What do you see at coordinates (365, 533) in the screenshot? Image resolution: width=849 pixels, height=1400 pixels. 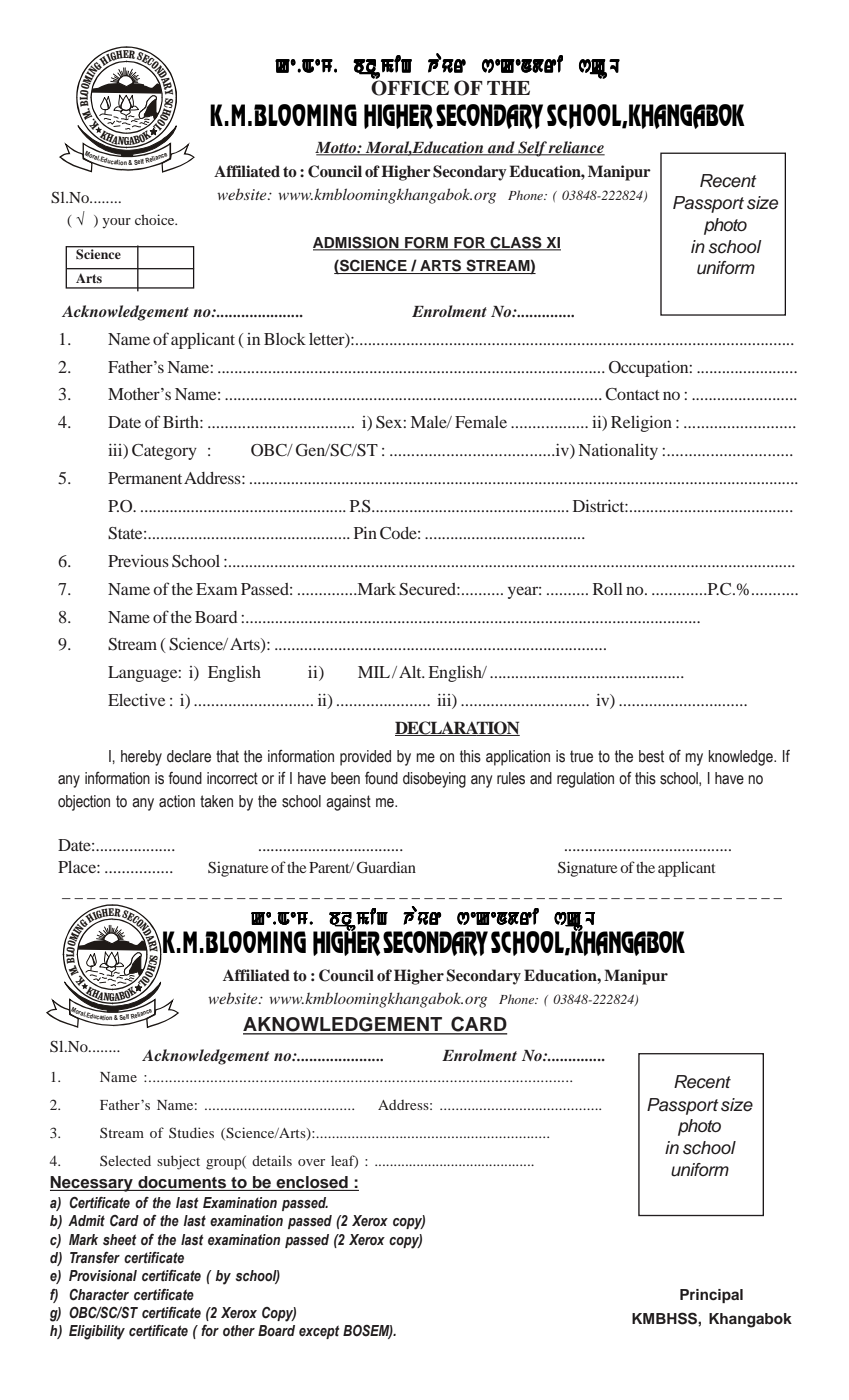 I see `Pin` at bounding box center [365, 533].
